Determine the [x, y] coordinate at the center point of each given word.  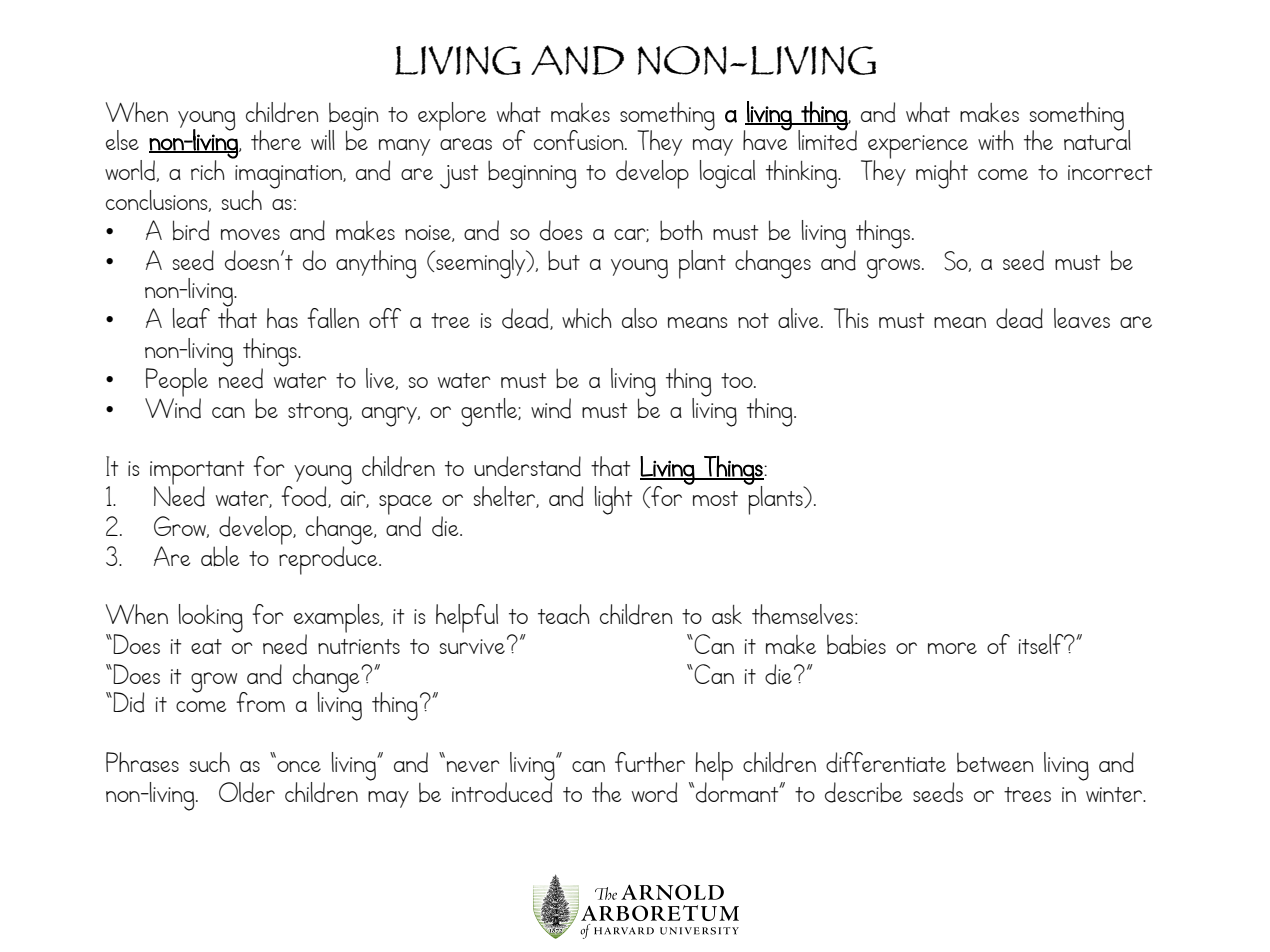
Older [247, 792]
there [276, 140]
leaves [1082, 318]
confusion [580, 140]
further [650, 762]
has [282, 318]
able [220, 556]
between [995, 762]
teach [564, 614]
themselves [802, 614]
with [996, 140]
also [639, 318]
